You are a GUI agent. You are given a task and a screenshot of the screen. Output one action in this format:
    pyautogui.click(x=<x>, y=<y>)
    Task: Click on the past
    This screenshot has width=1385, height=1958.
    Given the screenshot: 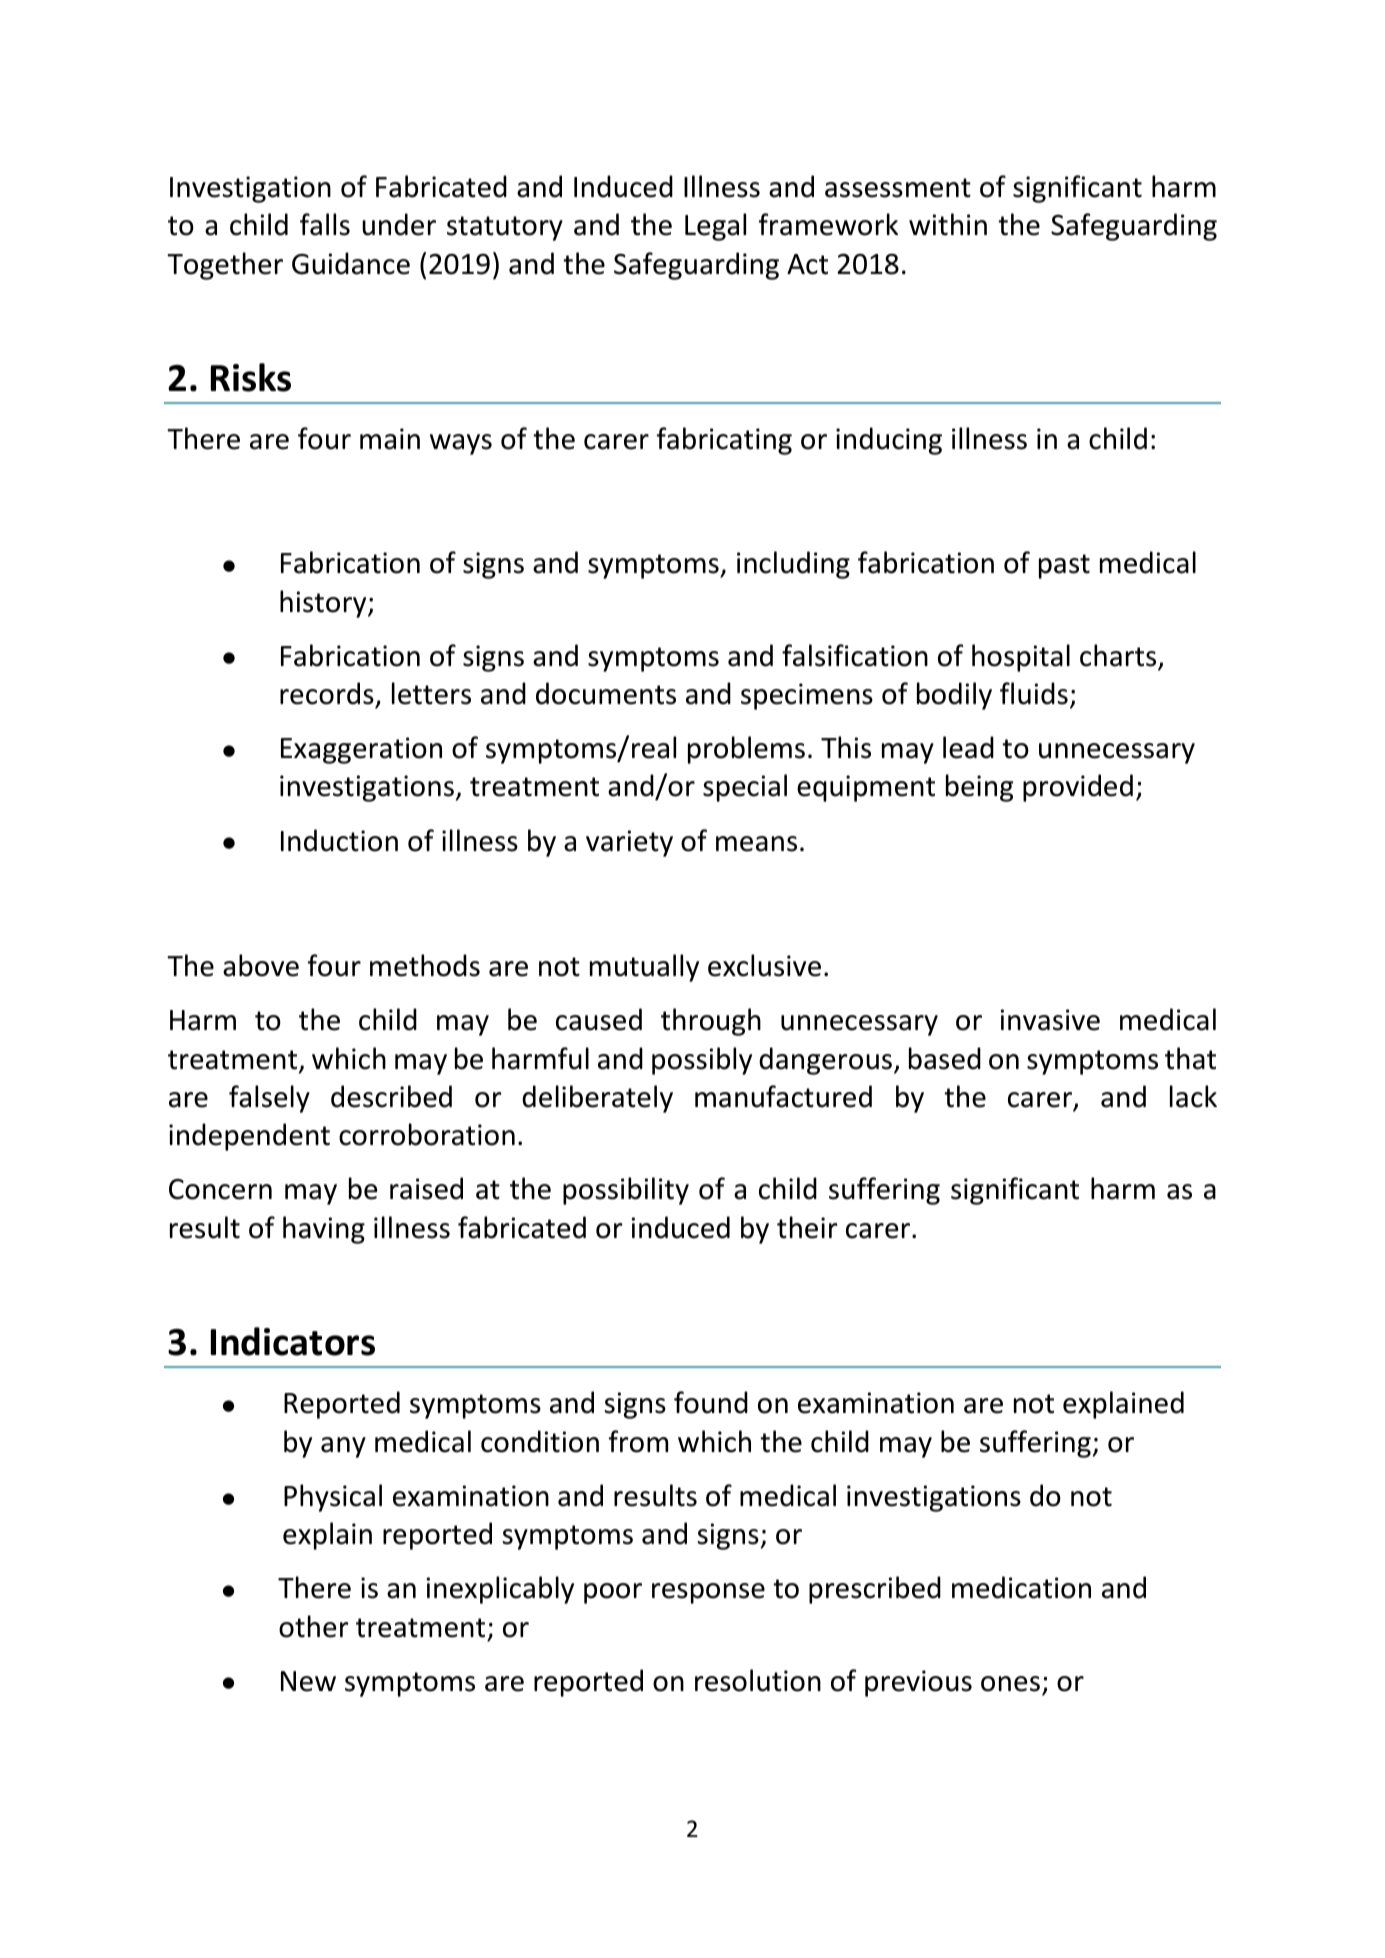 What is the action you would take?
    pyautogui.click(x=1064, y=566)
